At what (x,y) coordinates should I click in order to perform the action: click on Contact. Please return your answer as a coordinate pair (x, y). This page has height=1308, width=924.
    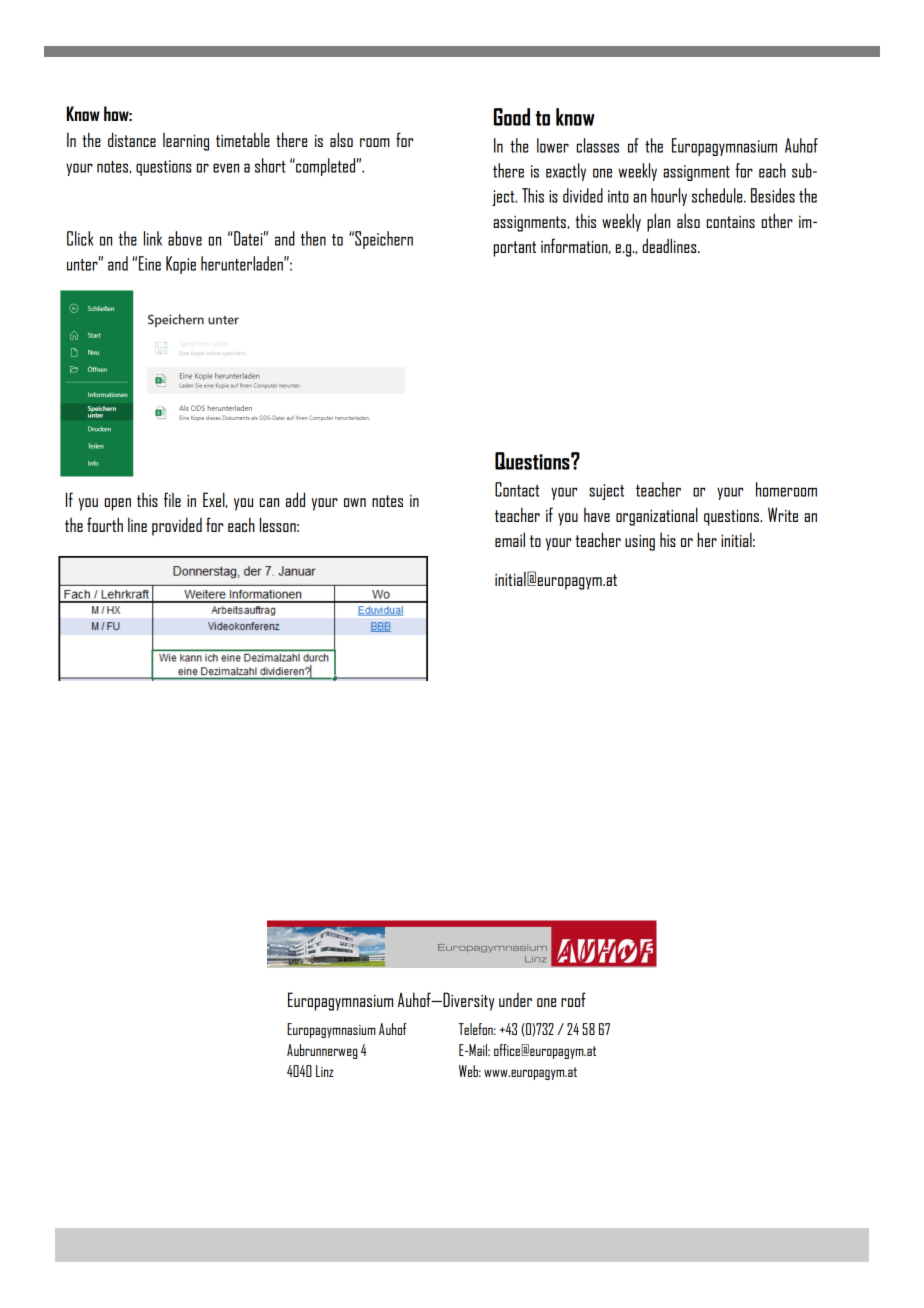
    Looking at the image, I should click on (517, 489).
